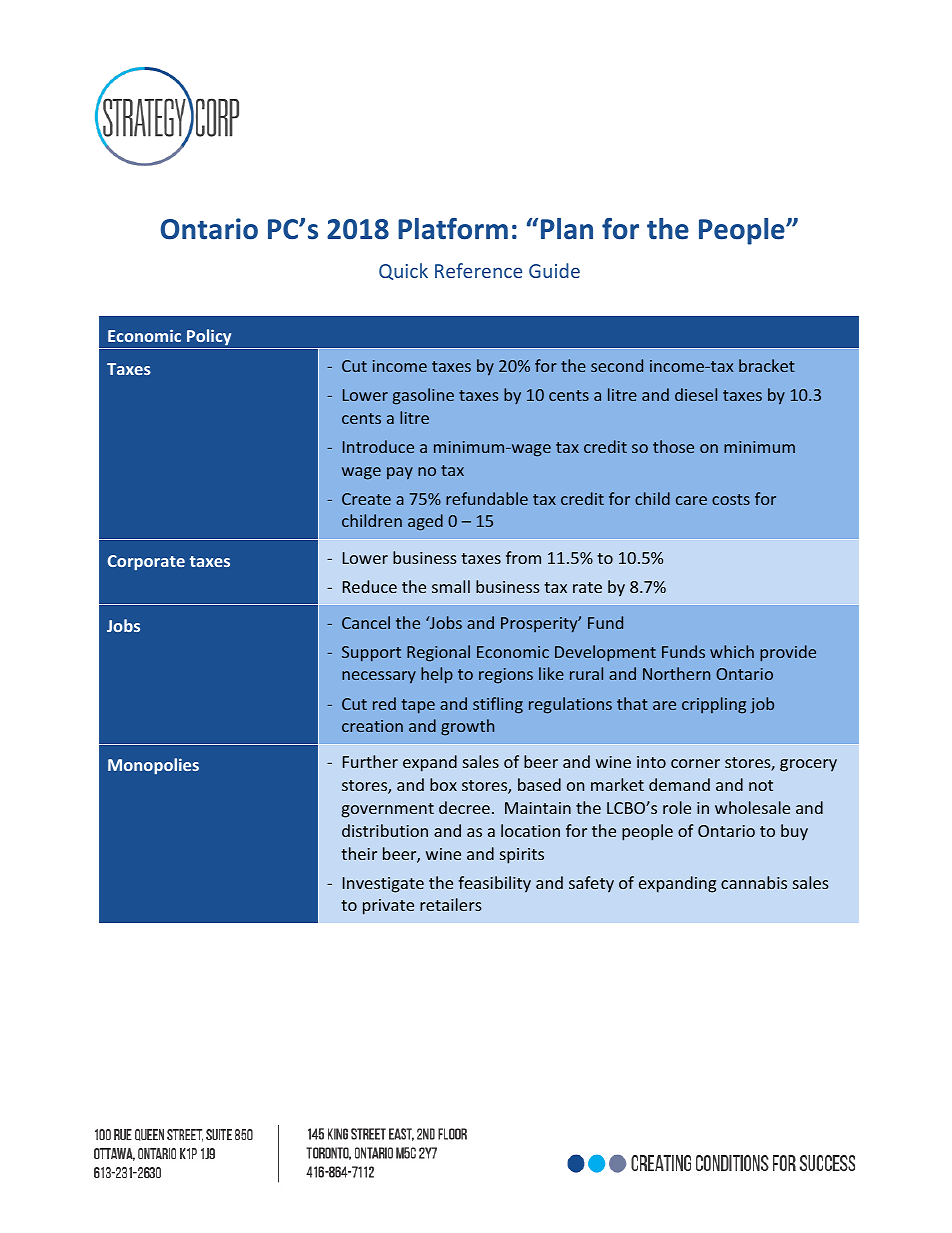 The image size is (952, 1233). What do you see at coordinates (359, 853) in the screenshot?
I see `their` at bounding box center [359, 853].
